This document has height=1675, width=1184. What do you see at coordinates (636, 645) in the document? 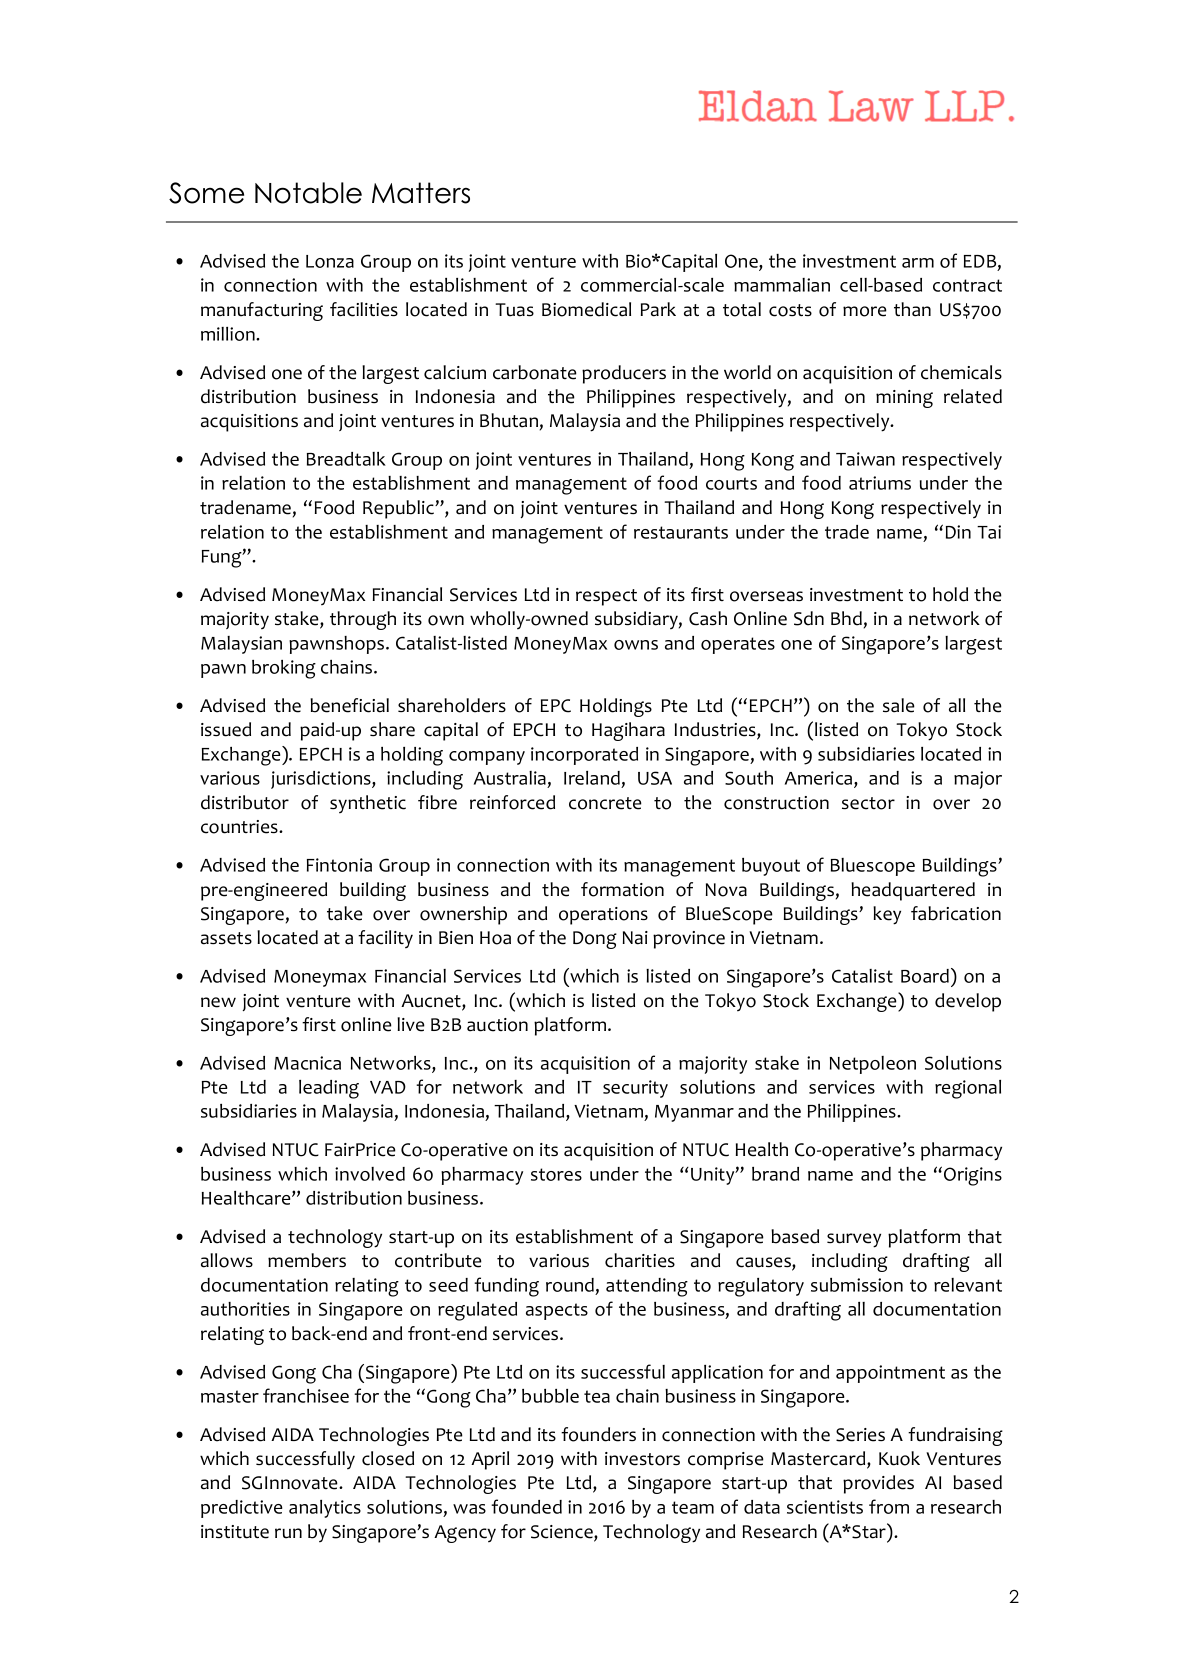
I see `owns` at bounding box center [636, 645].
